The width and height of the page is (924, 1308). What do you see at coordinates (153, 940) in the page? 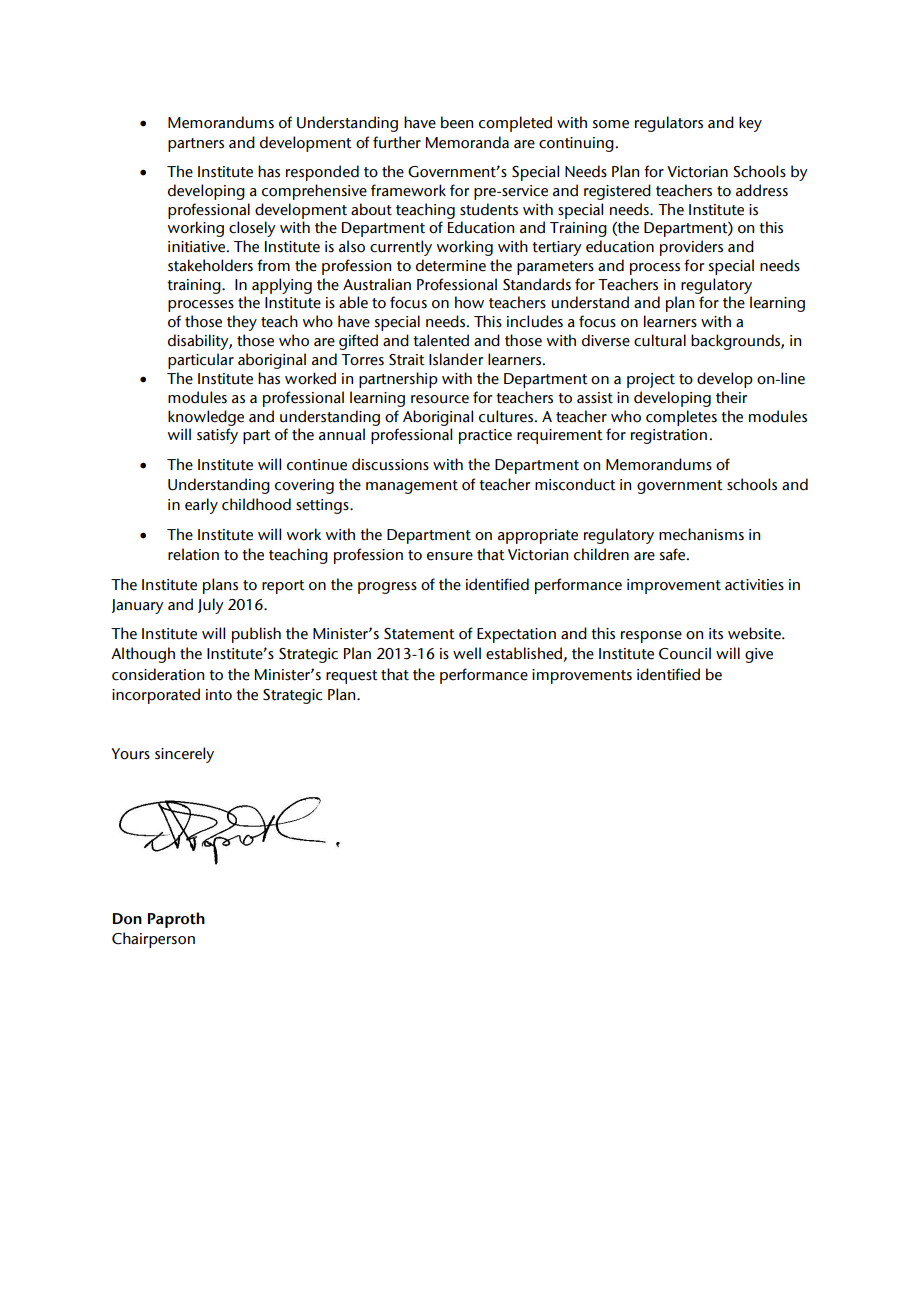
I see `Chairperson` at bounding box center [153, 940].
